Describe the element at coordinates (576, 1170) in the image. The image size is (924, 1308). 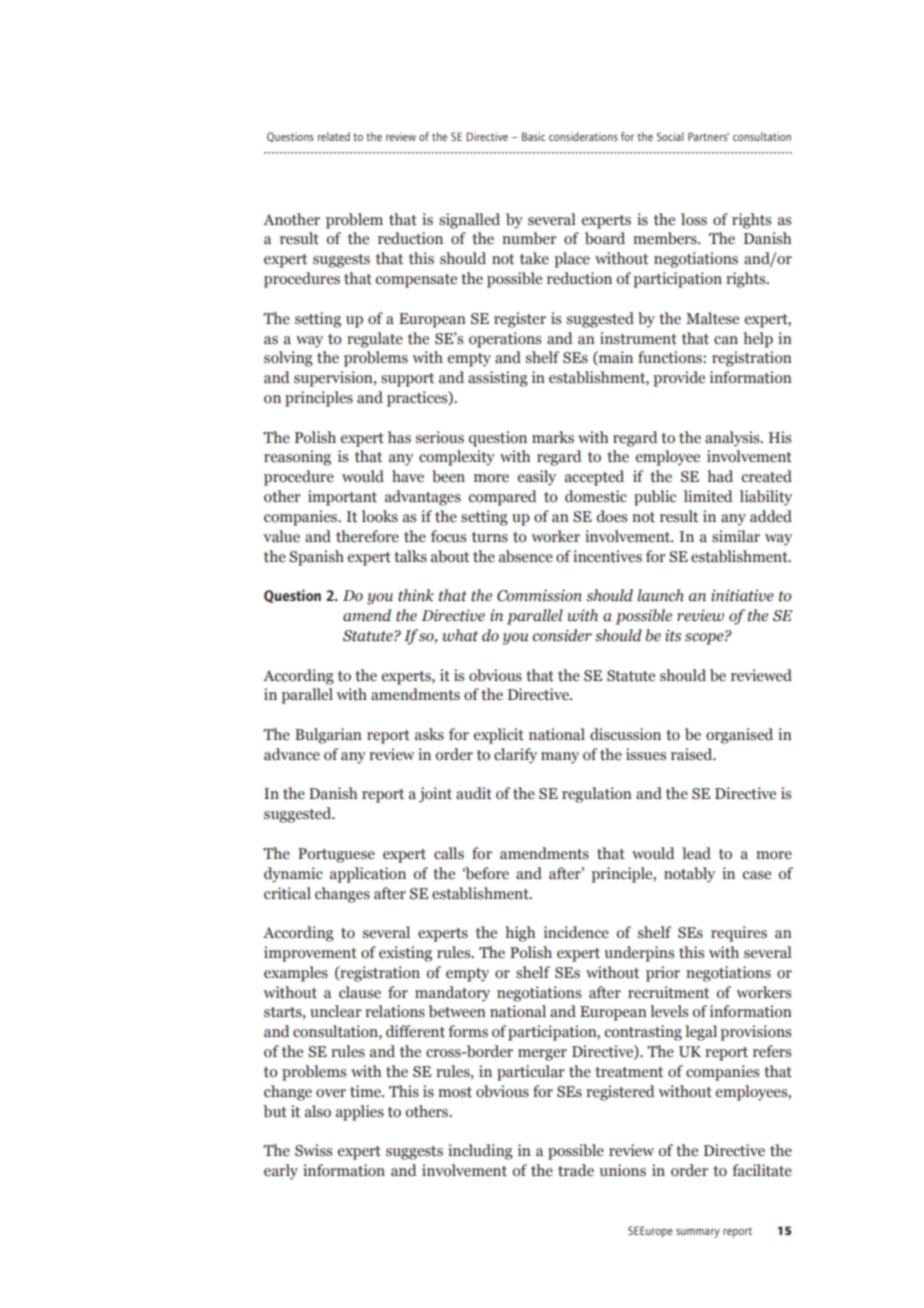
I see `trade` at that location.
